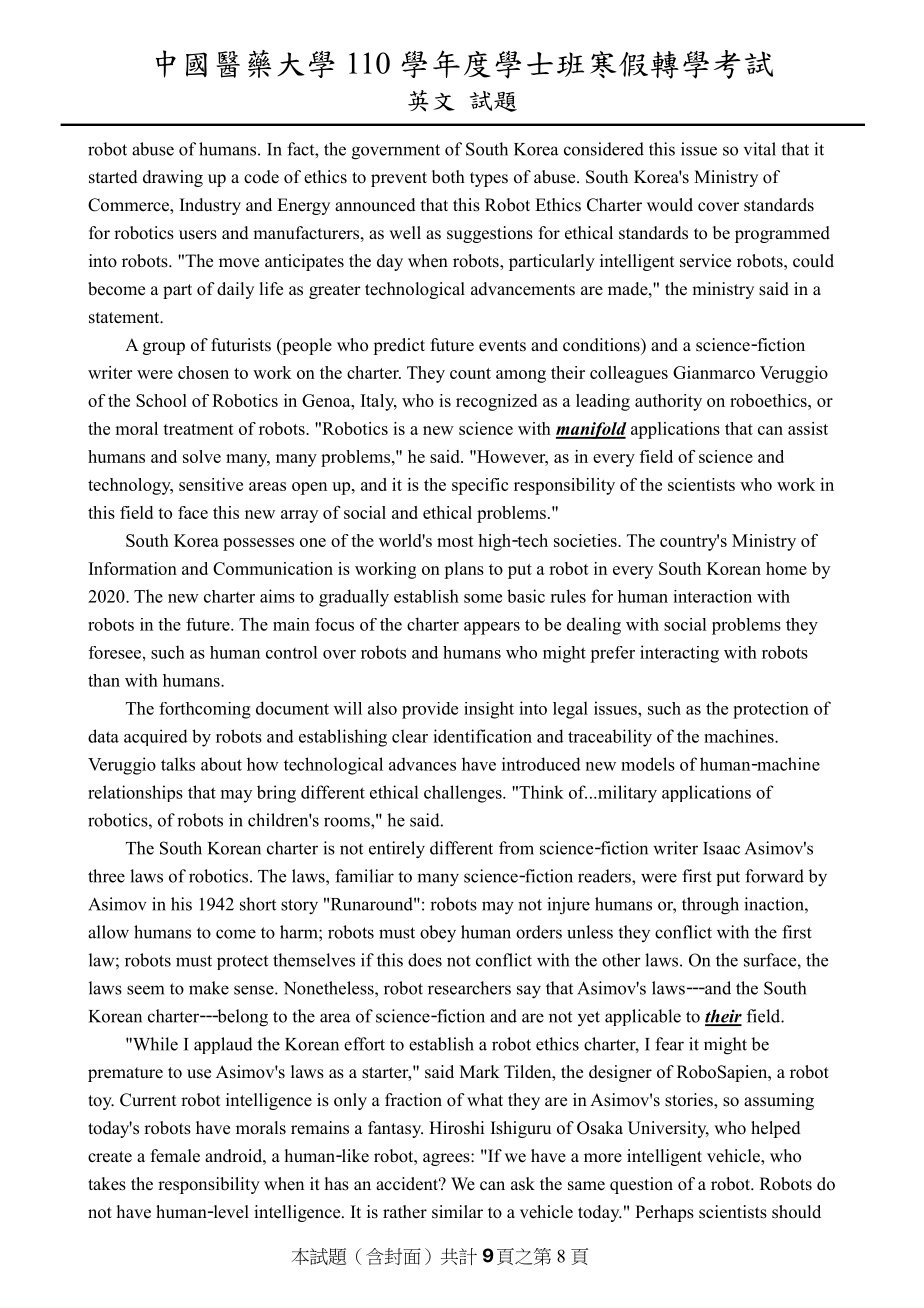 This image has width=924, height=1308. Describe the element at coordinates (760, 149) in the image. I see `vital` at that location.
